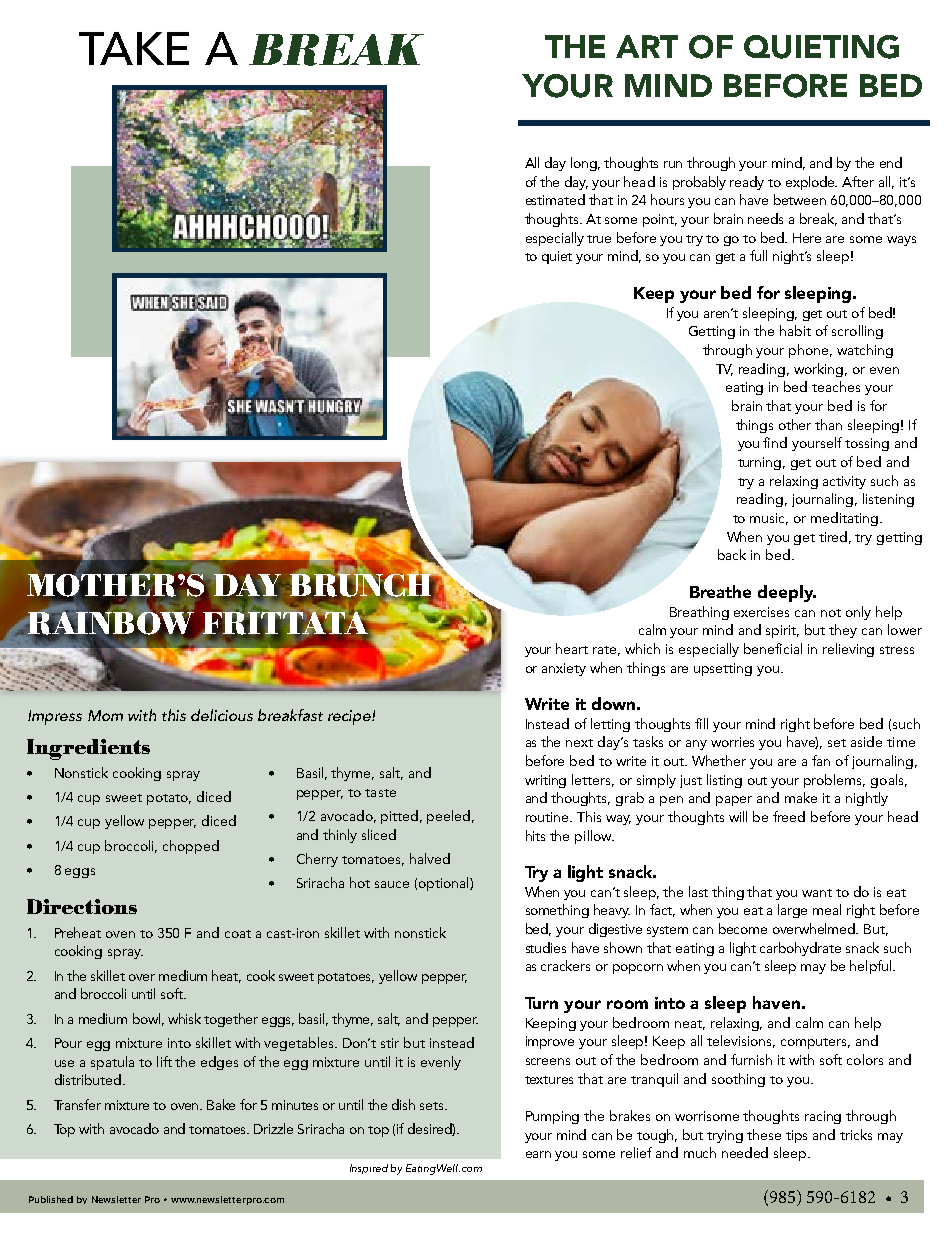 This screenshot has width=952, height=1233. What do you see at coordinates (660, 220) in the screenshot?
I see `point` at bounding box center [660, 220].
